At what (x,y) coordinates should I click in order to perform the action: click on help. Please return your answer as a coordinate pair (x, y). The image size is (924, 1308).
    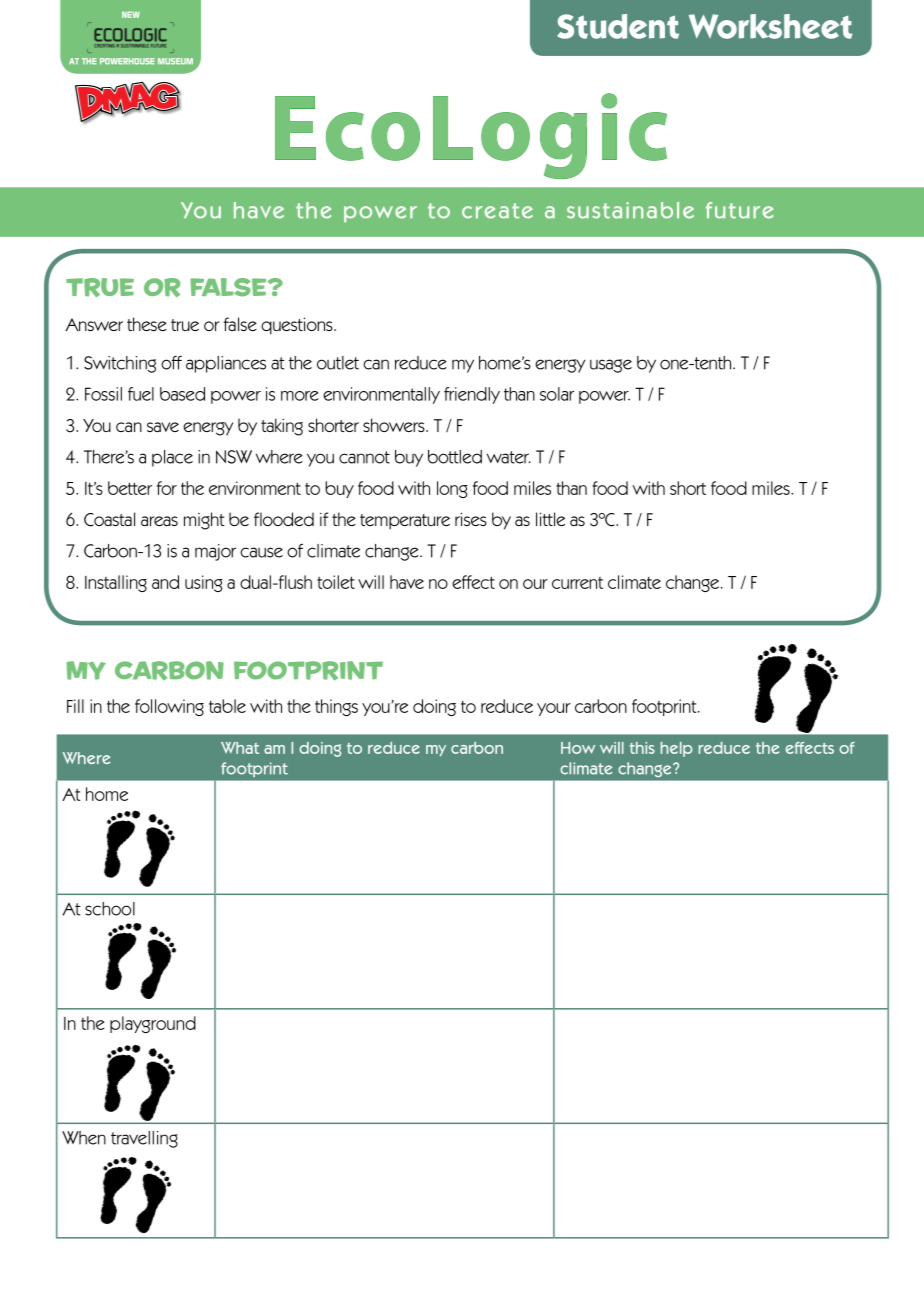
    Looking at the image, I should click on (677, 749).
